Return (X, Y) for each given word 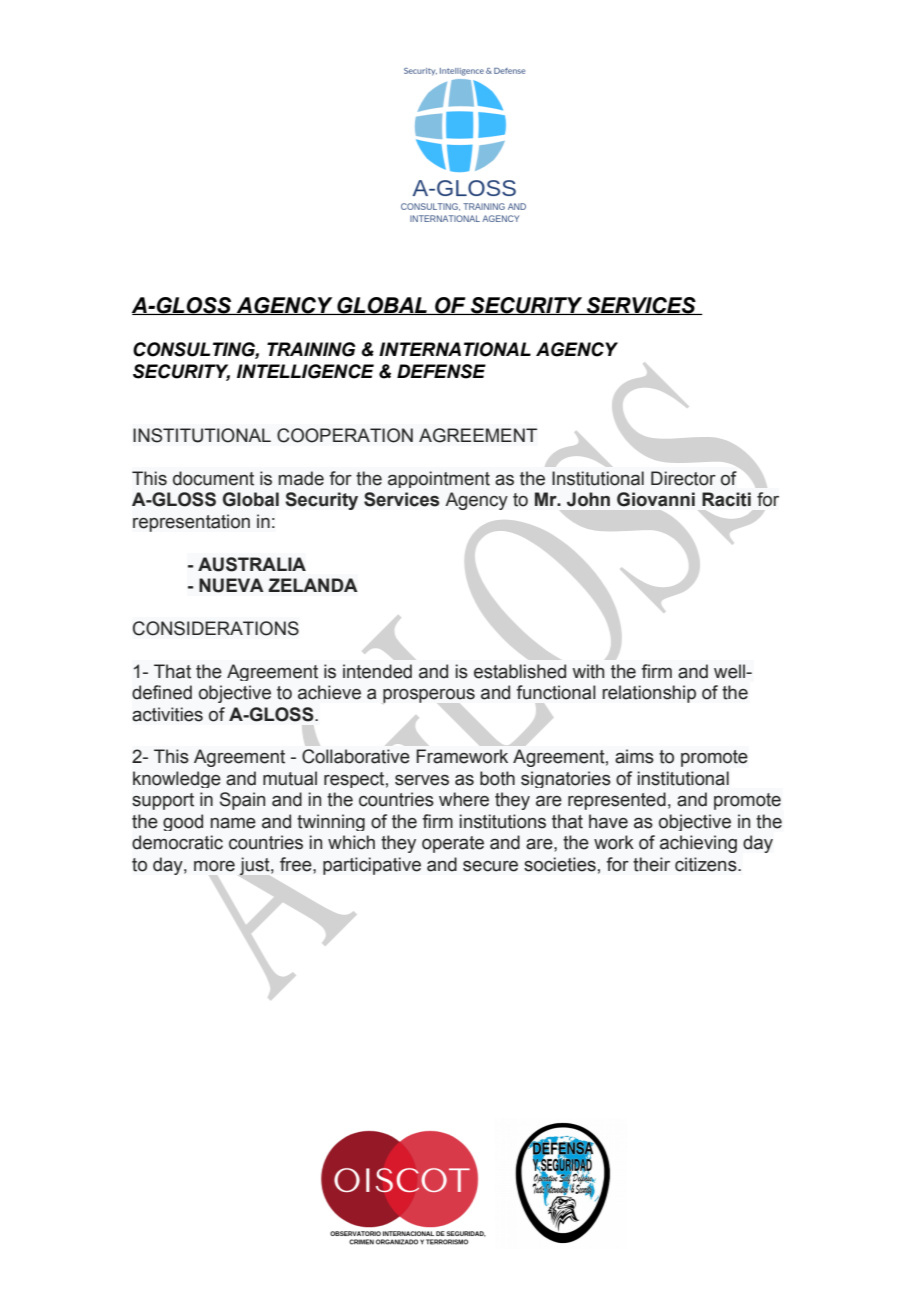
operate (453, 844)
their (651, 864)
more (214, 866)
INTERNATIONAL (455, 349)
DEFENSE (441, 371)
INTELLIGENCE (305, 371)
